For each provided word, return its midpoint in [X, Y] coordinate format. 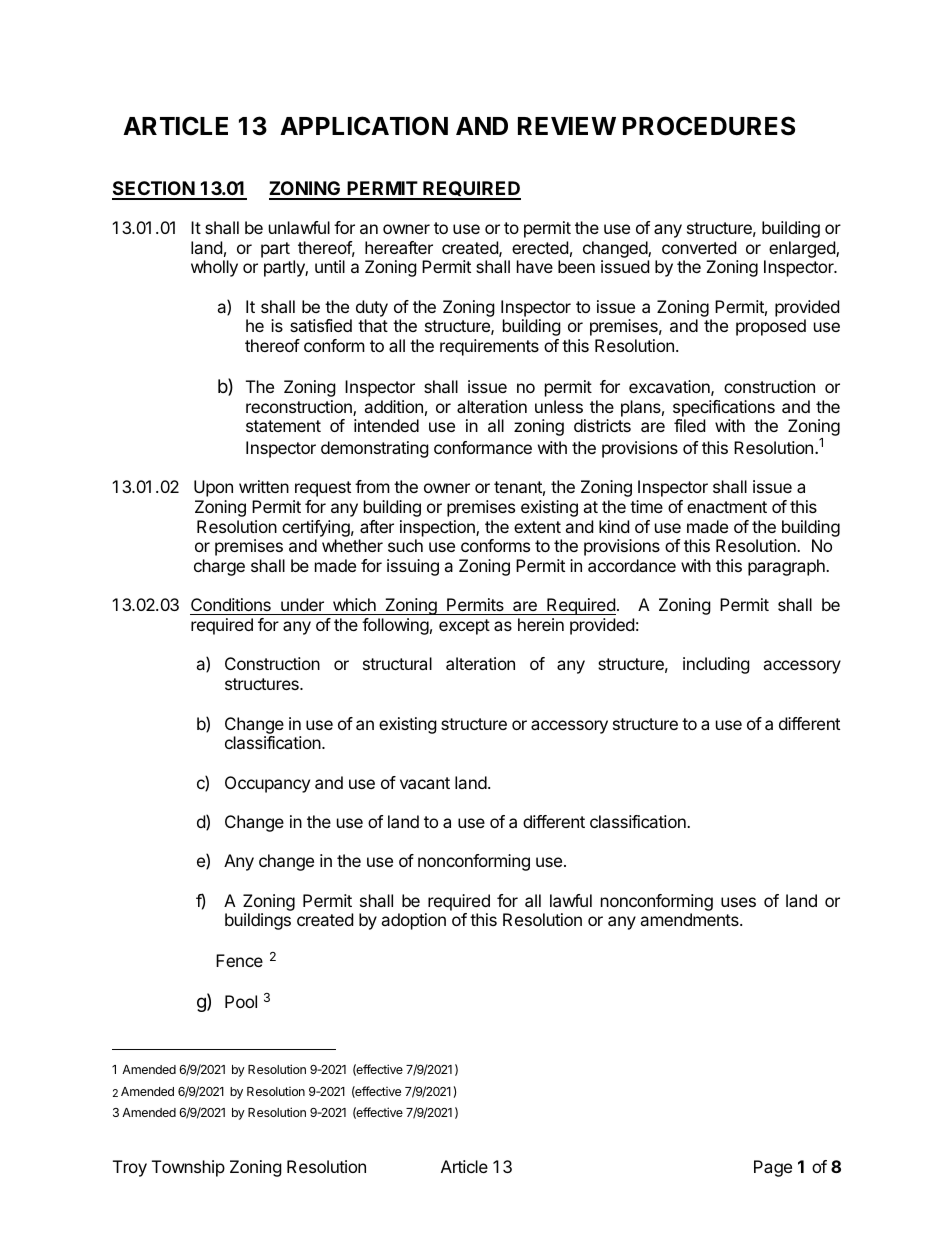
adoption [413, 921]
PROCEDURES [709, 126]
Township [188, 1168]
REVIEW [567, 126]
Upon [213, 488]
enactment [727, 507]
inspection [438, 528]
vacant [425, 783]
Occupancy [267, 784]
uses [738, 902]
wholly [214, 268]
